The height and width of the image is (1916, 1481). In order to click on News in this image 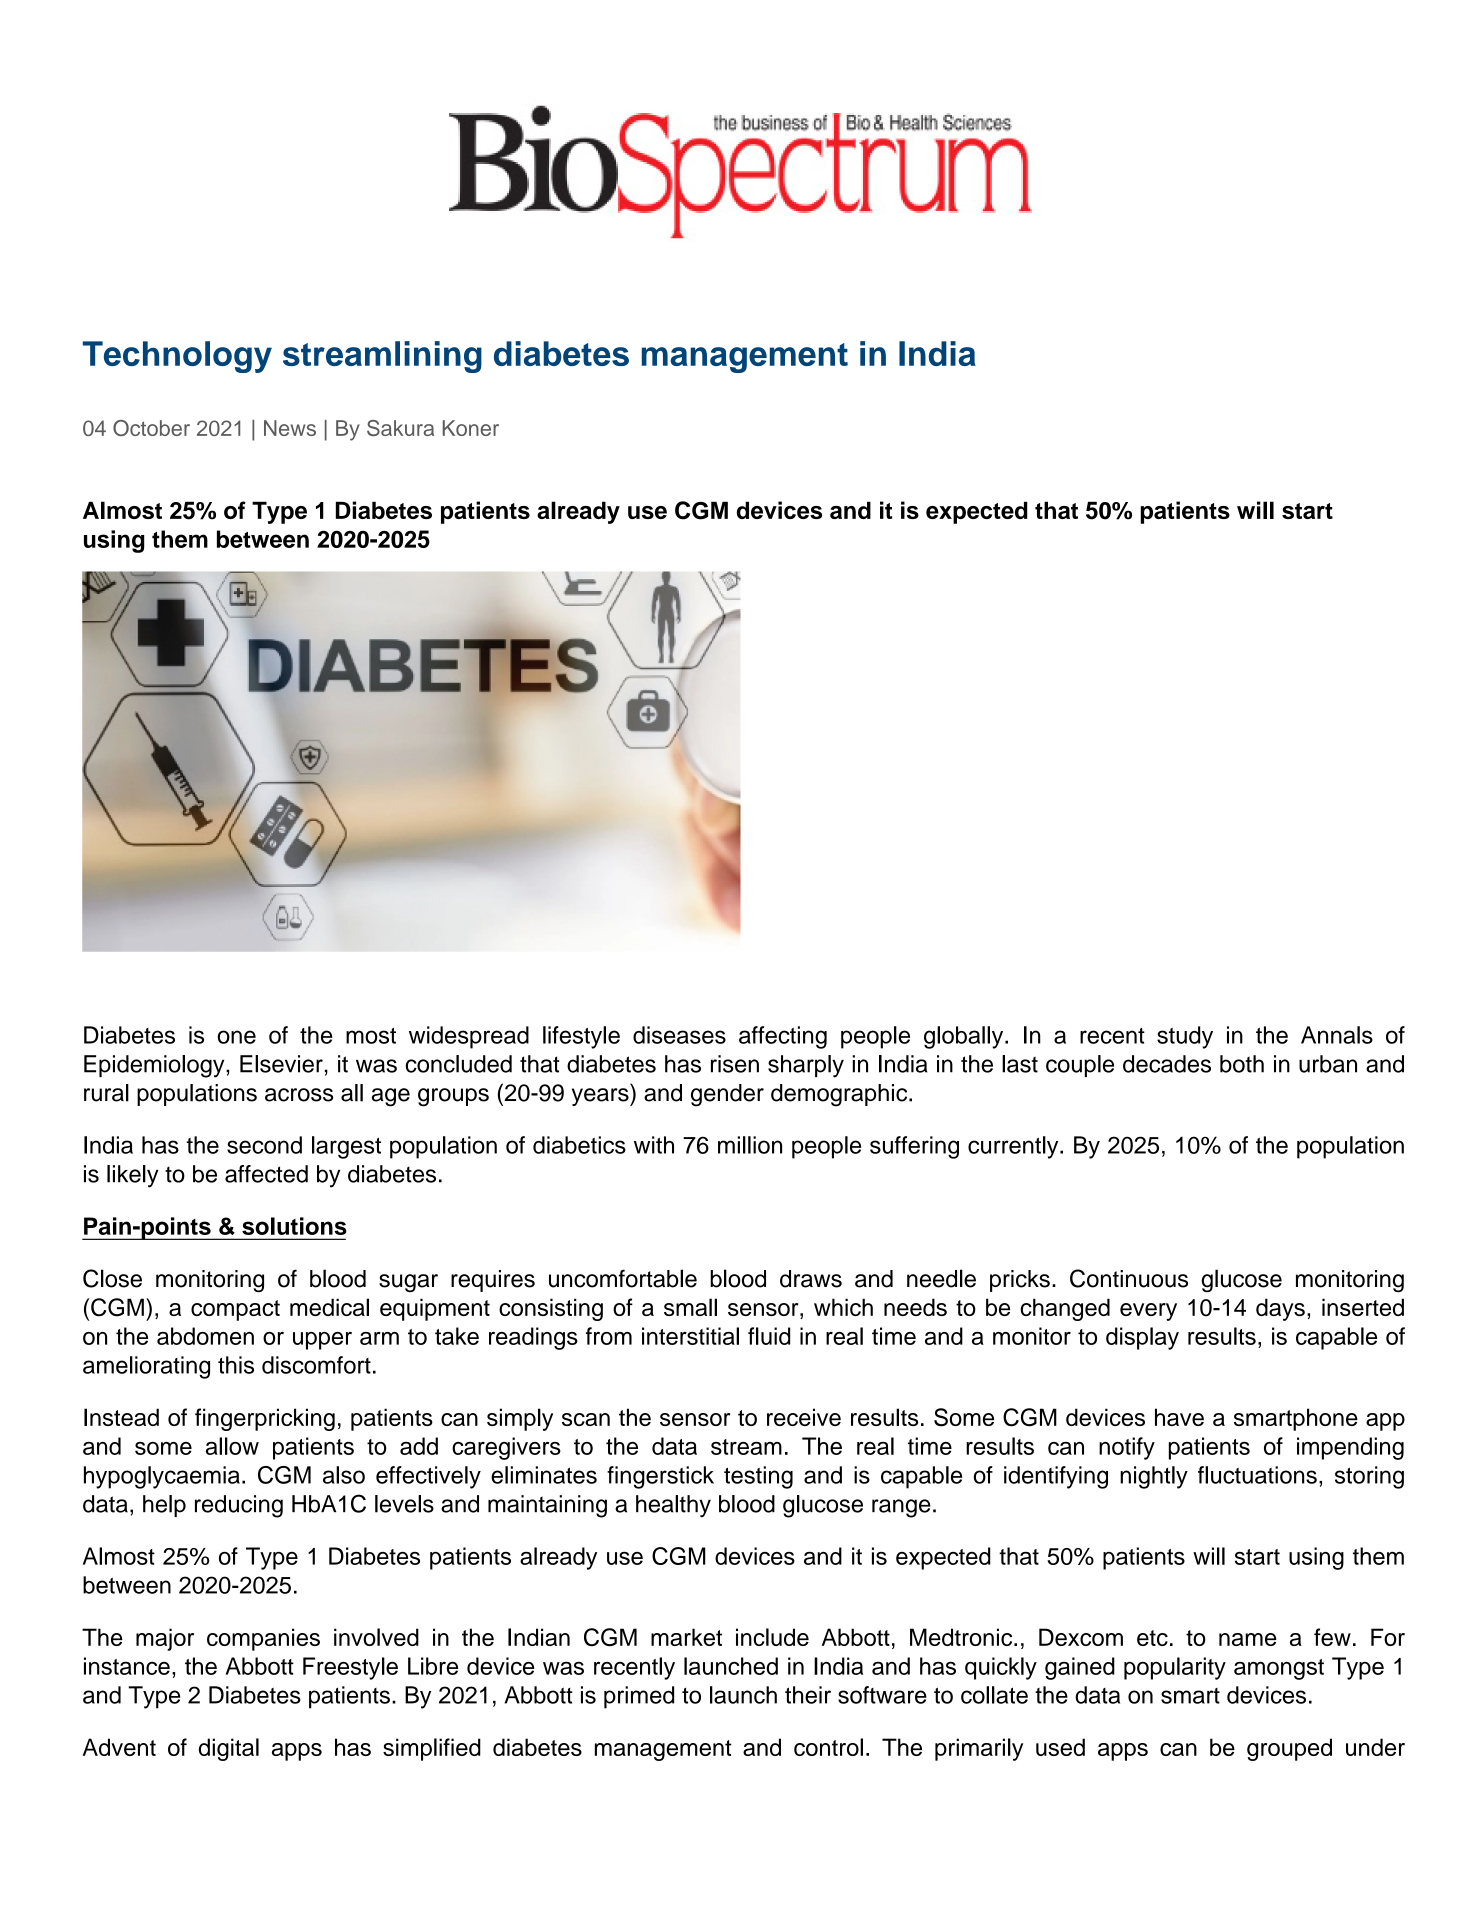, I will do `click(290, 428)`.
